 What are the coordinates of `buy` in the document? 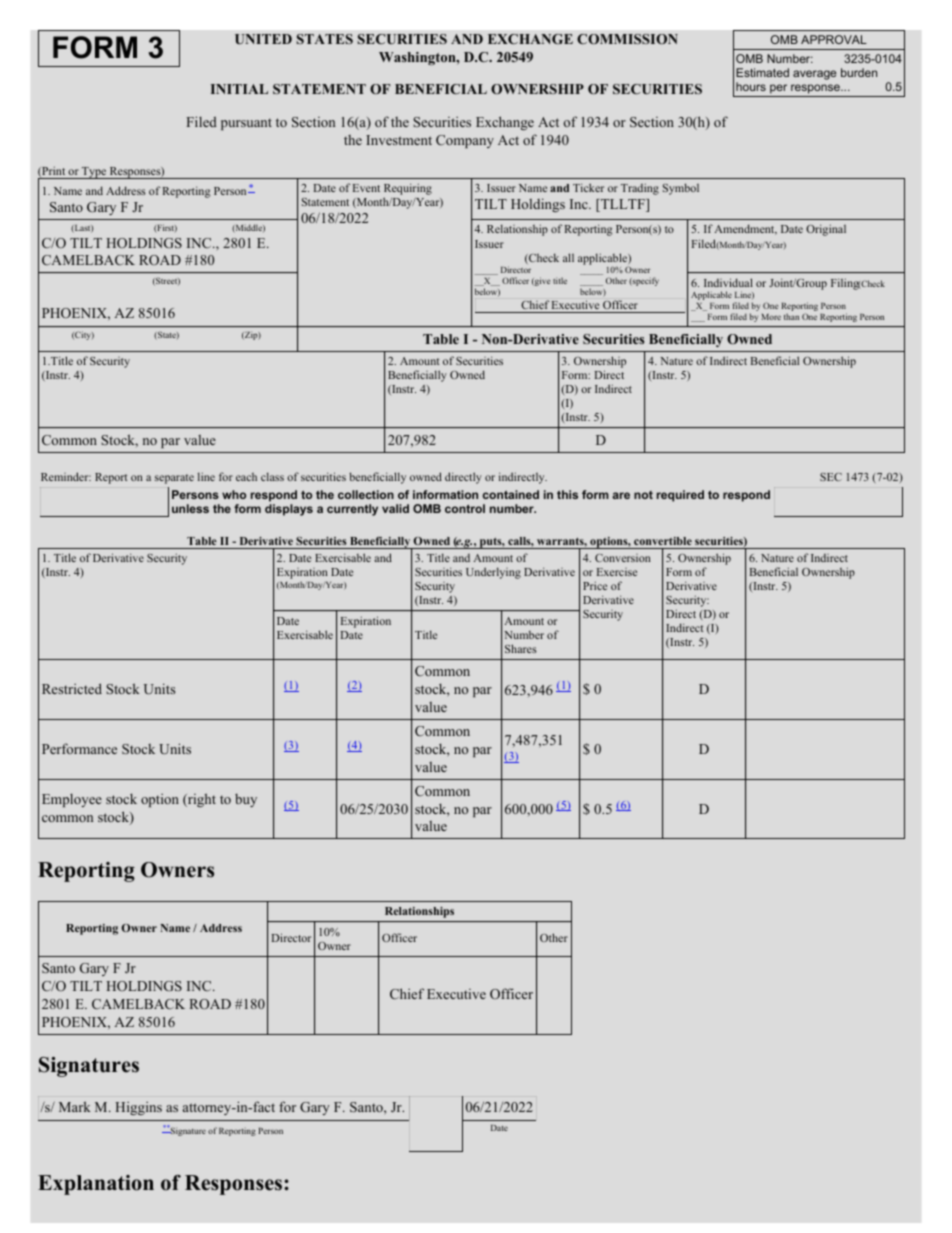 It's located at (246, 800).
